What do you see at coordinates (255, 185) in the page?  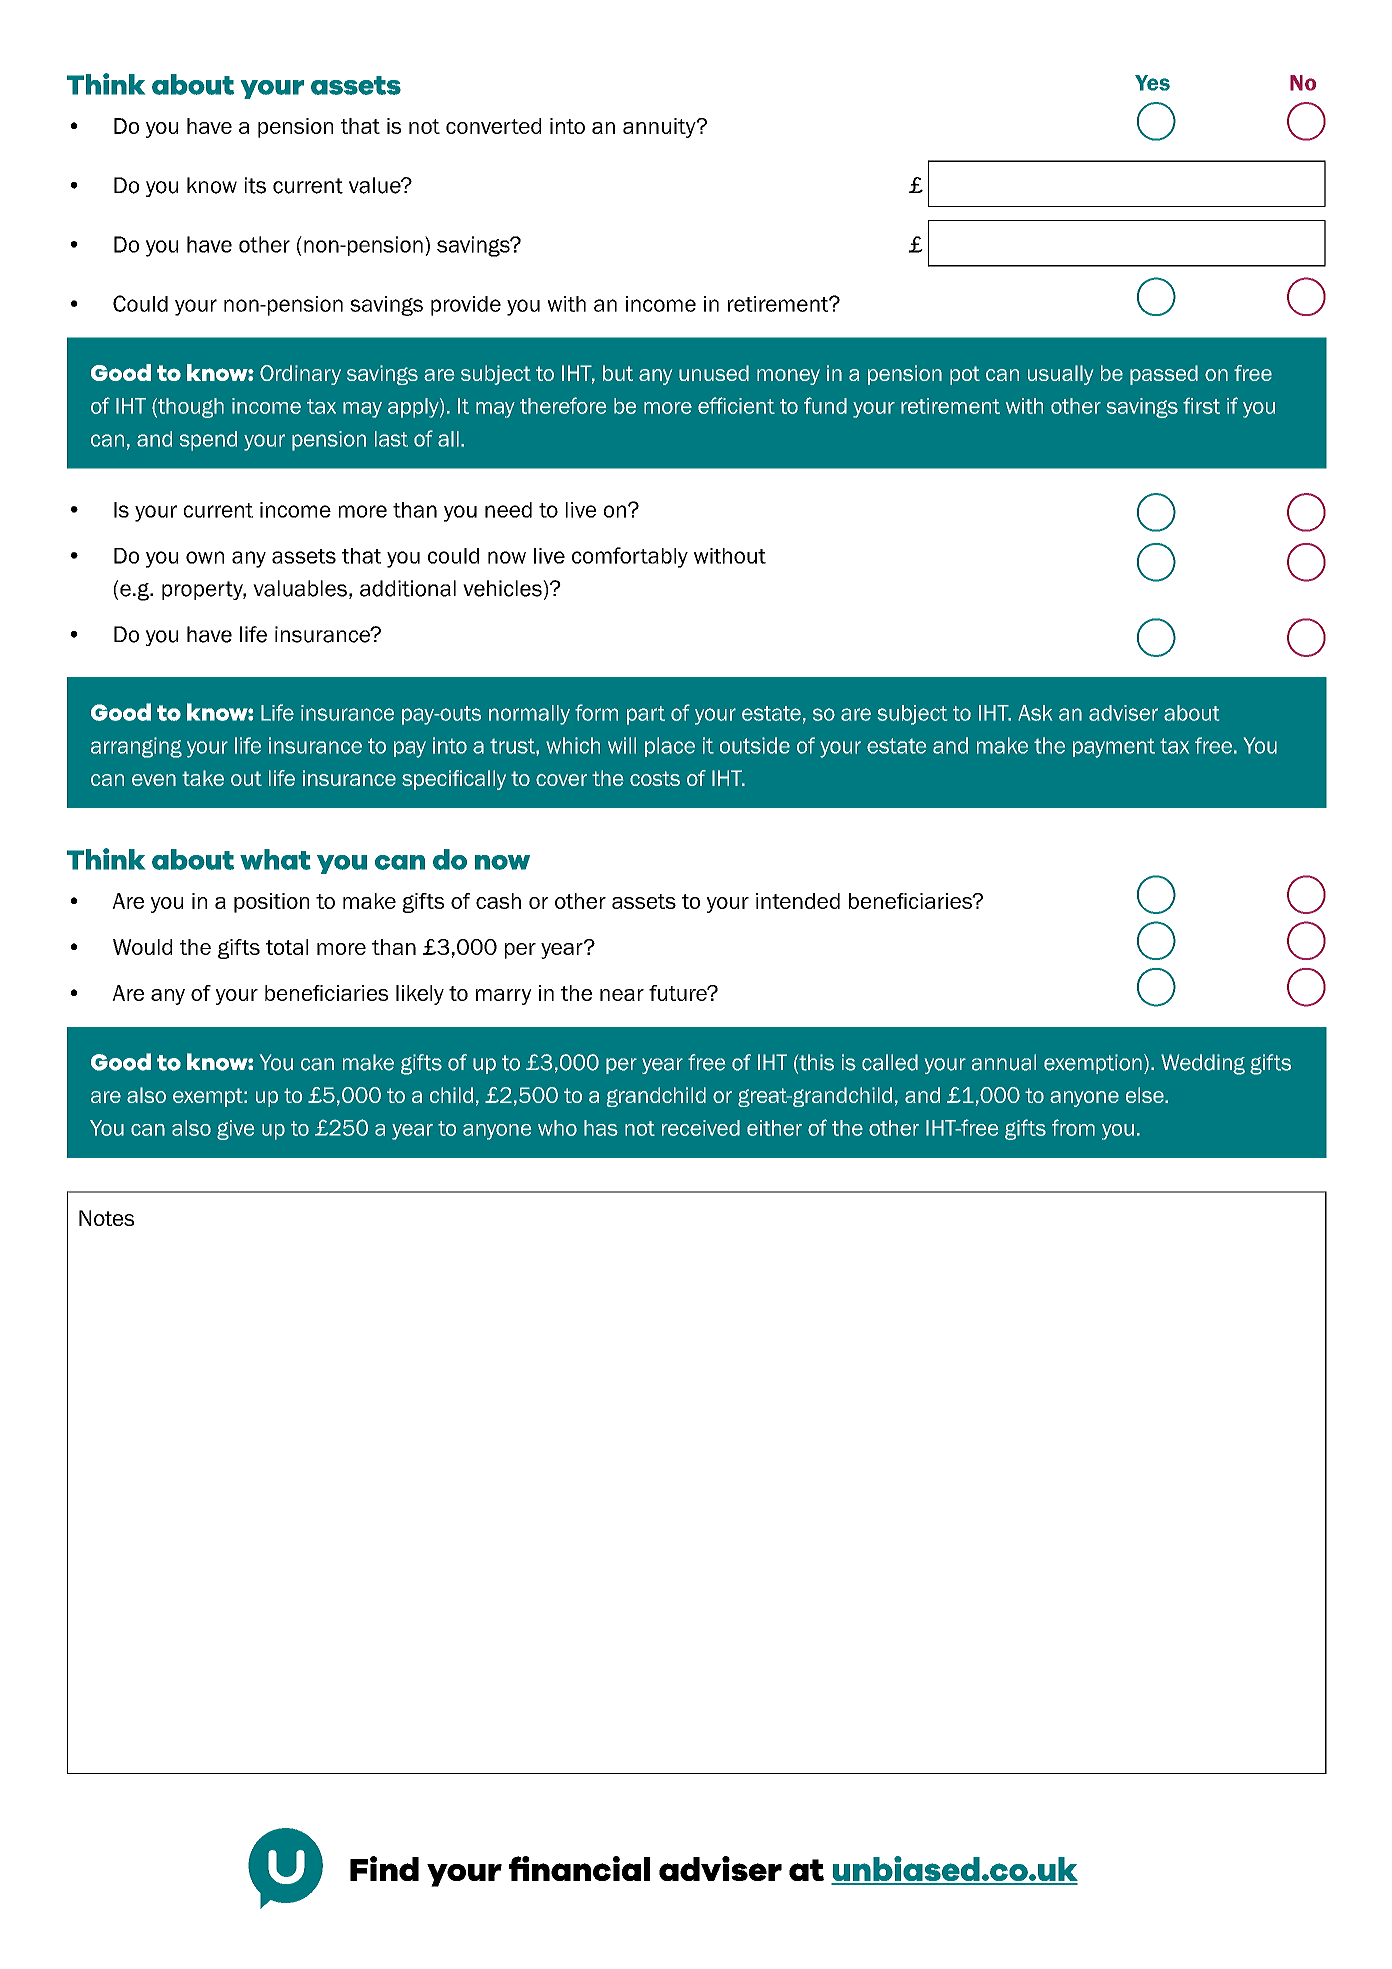 I see `its` at bounding box center [255, 185].
